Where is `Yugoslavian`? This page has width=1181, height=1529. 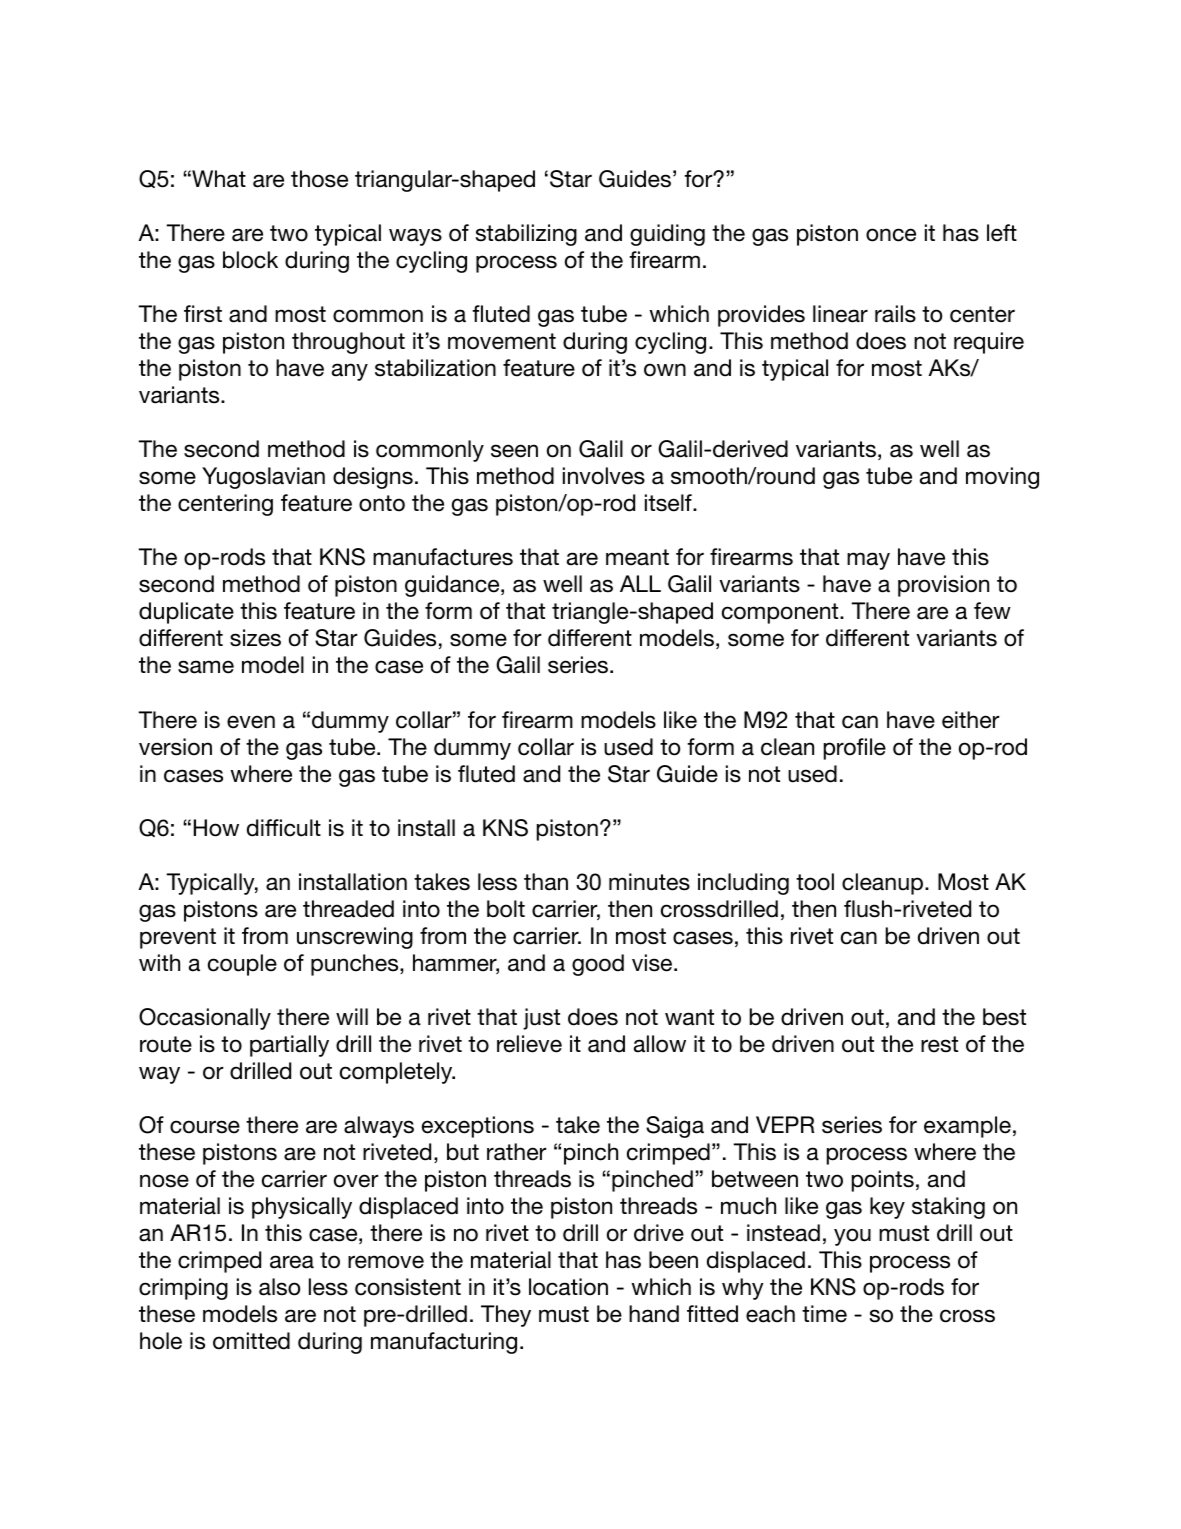
Yugoslavian is located at coordinates (263, 478).
